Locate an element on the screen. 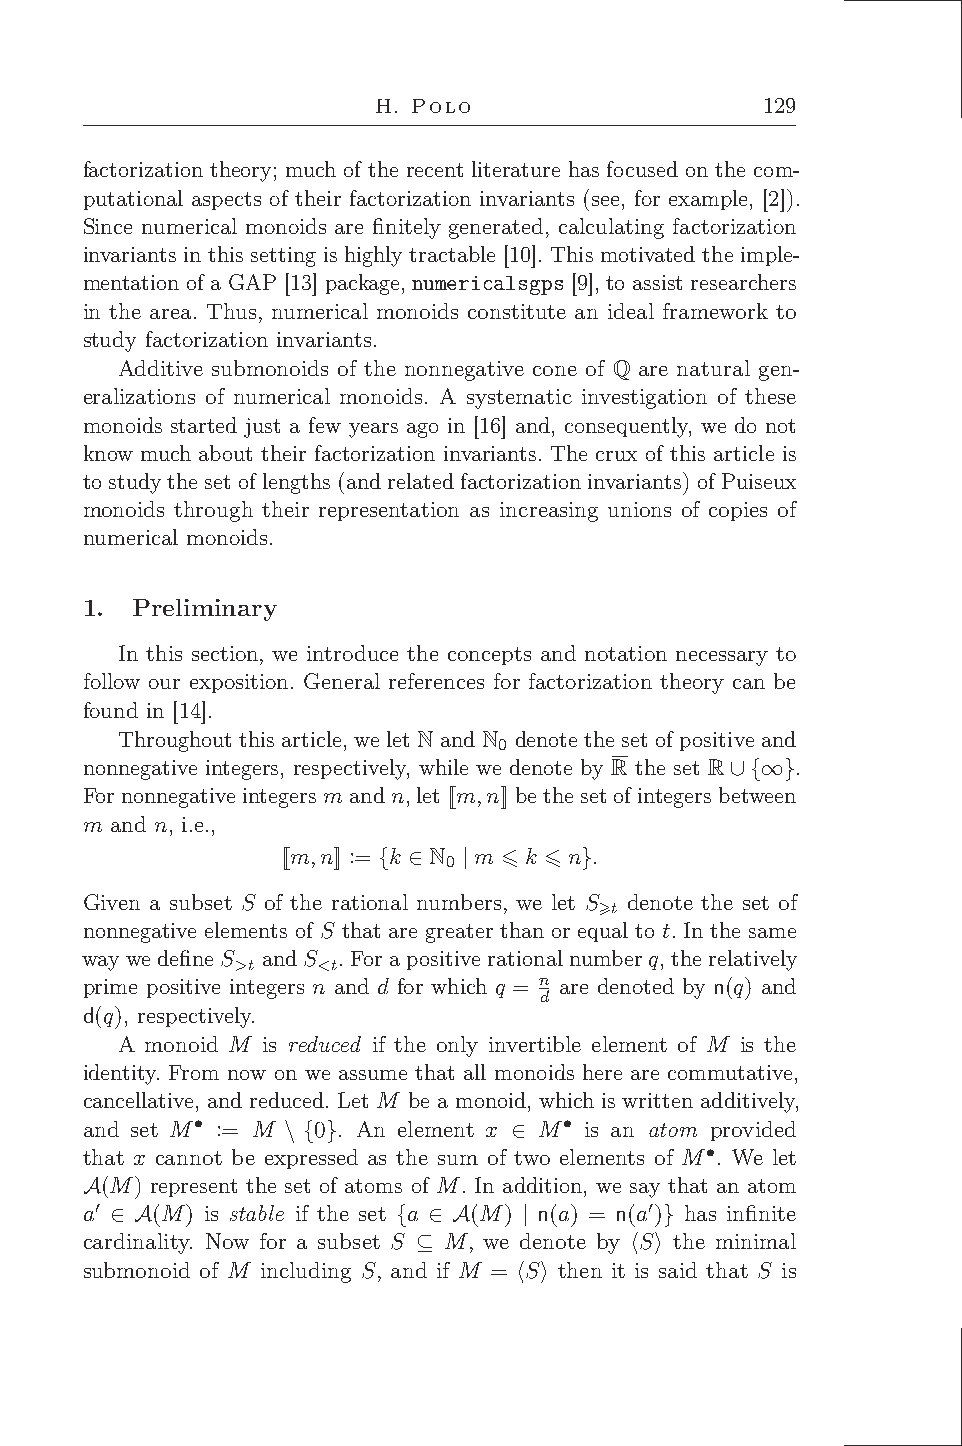  Since is located at coordinates (108, 226).
